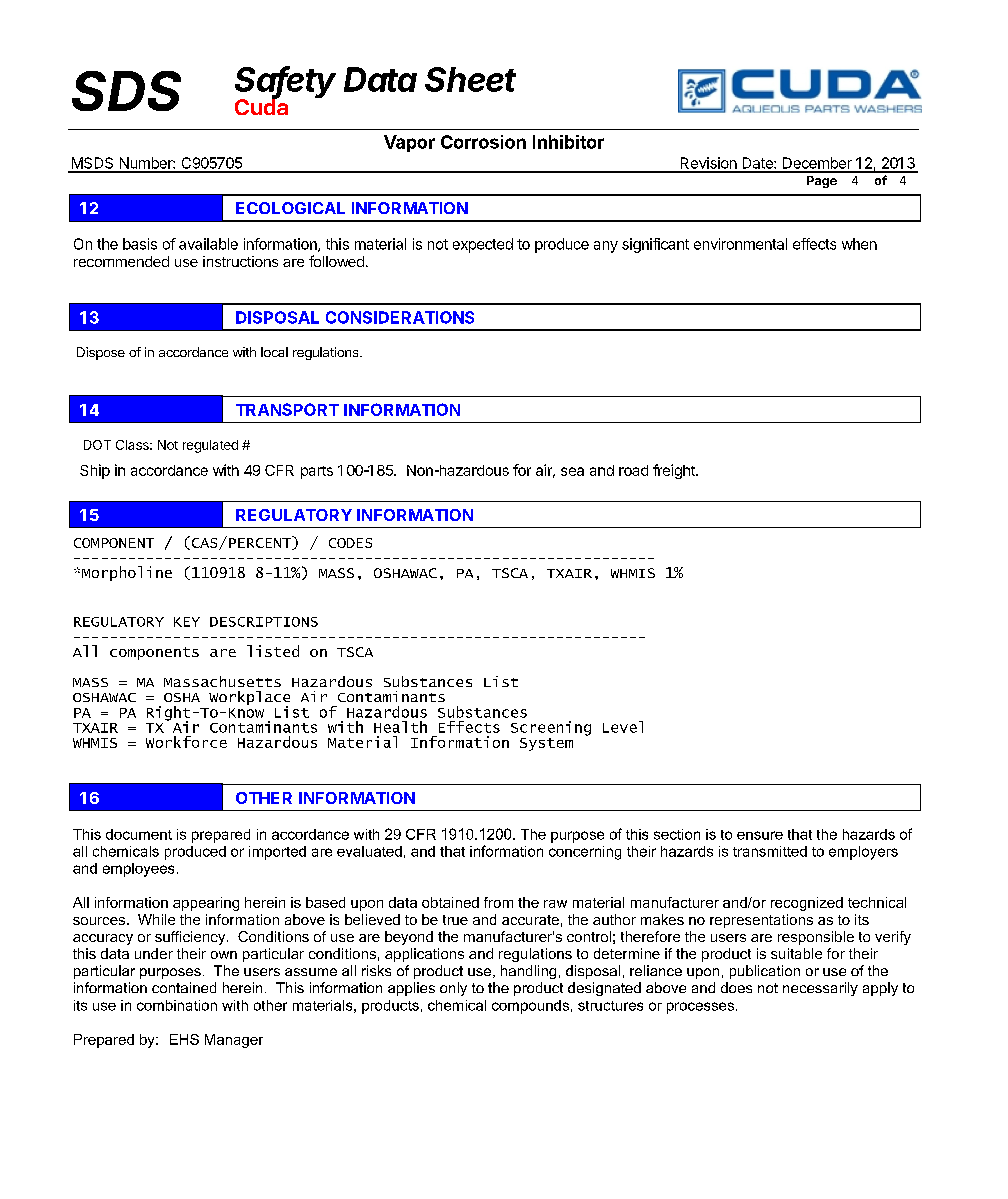  I want to click on Page, so click(822, 182).
